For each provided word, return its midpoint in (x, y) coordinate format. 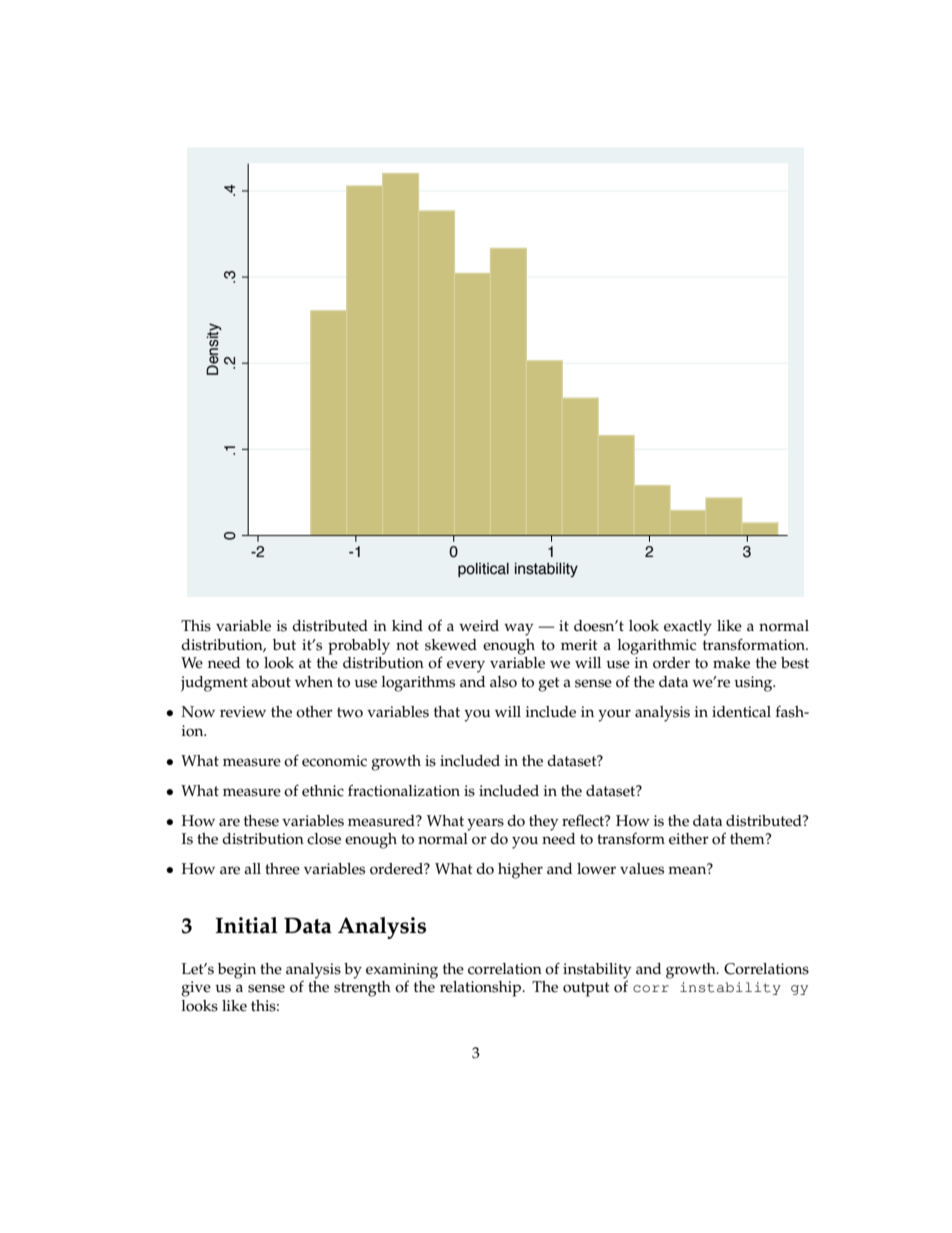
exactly (688, 628)
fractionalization (404, 790)
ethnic (323, 791)
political (483, 570)
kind (407, 625)
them (748, 839)
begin (237, 971)
